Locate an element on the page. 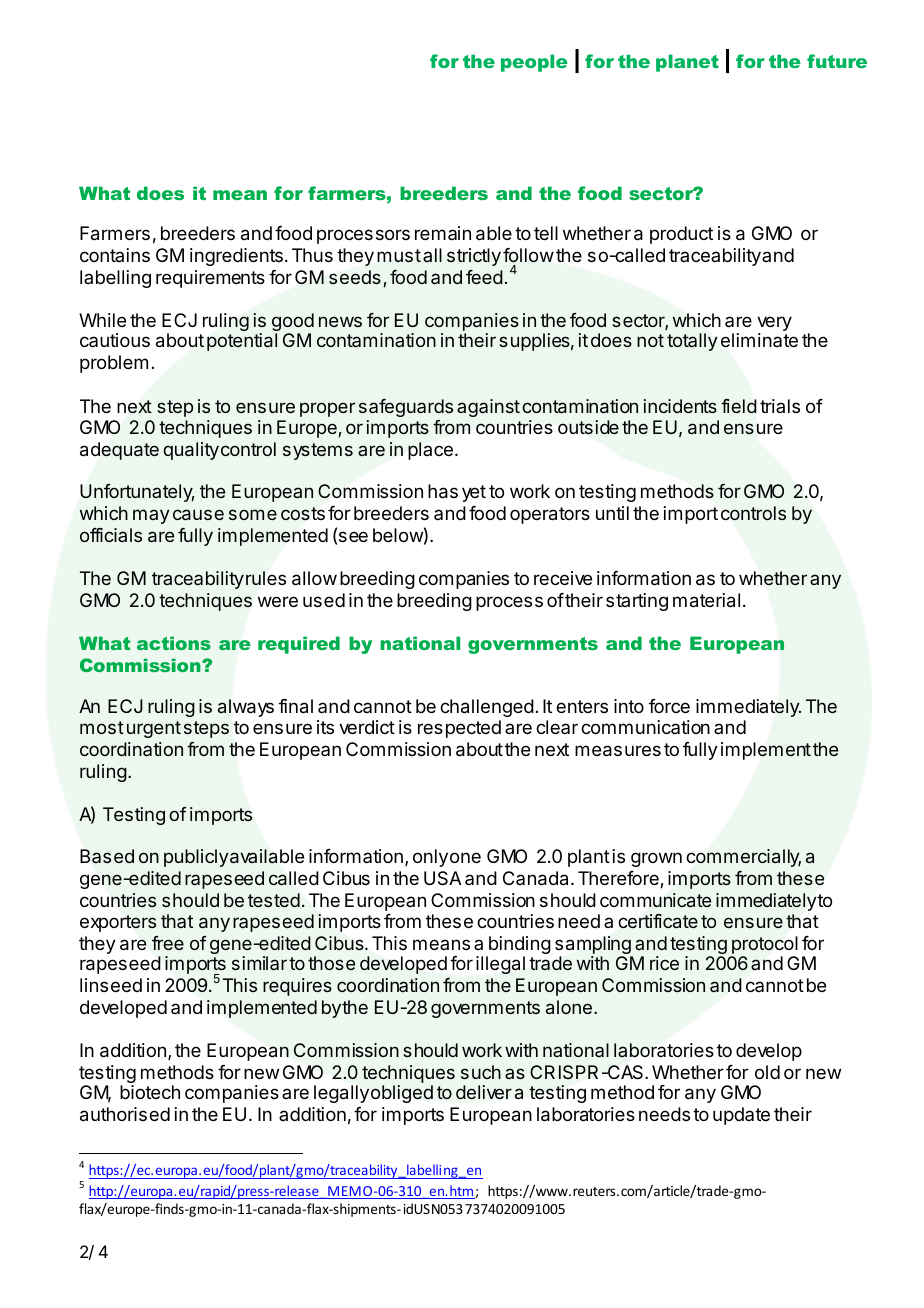 This page has height=1308, width=924. old is located at coordinates (767, 1072).
